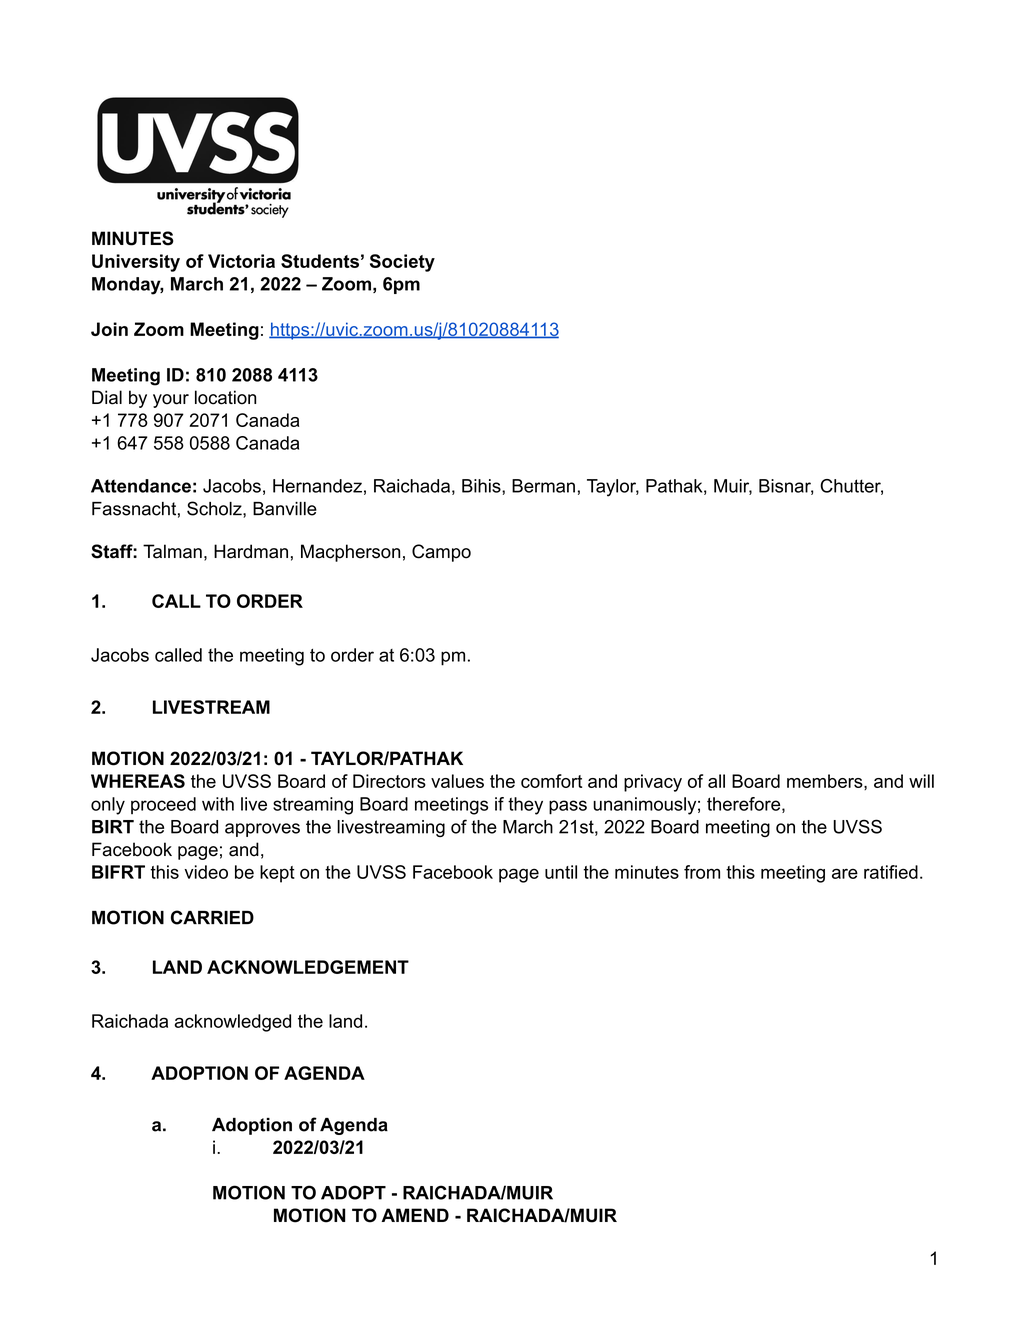  I want to click on Society, so click(402, 263).
